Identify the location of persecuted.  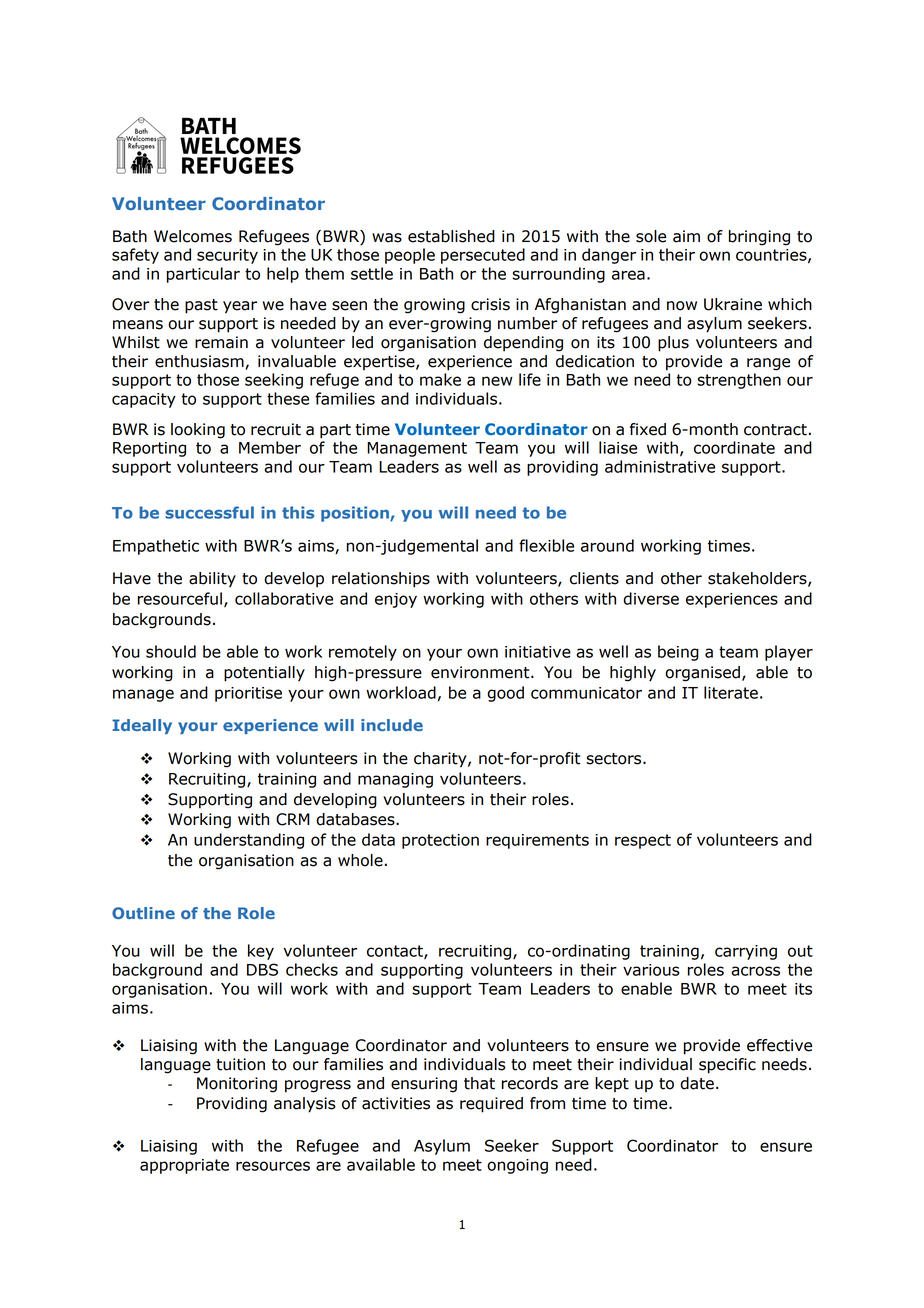
(483, 256).
